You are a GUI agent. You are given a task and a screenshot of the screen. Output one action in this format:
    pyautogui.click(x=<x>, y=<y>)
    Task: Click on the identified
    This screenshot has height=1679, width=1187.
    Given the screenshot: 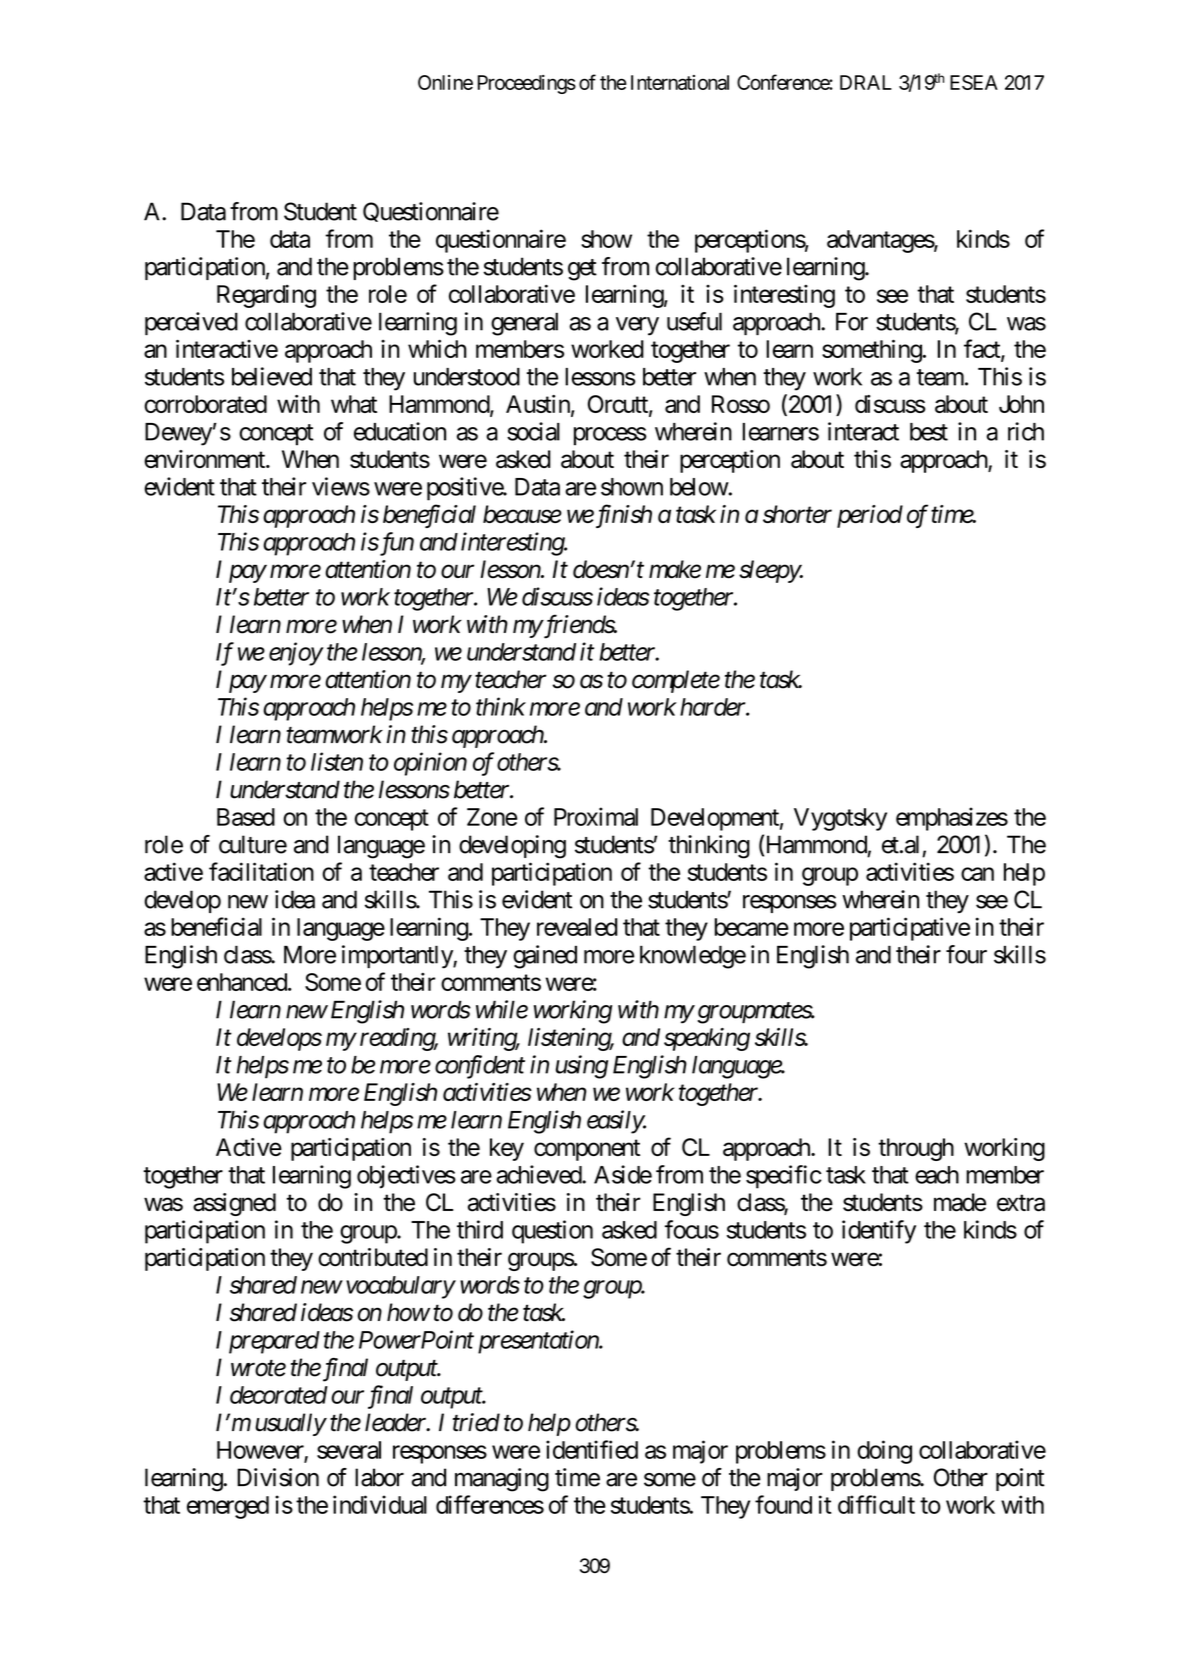 What is the action you would take?
    pyautogui.click(x=592, y=1449)
